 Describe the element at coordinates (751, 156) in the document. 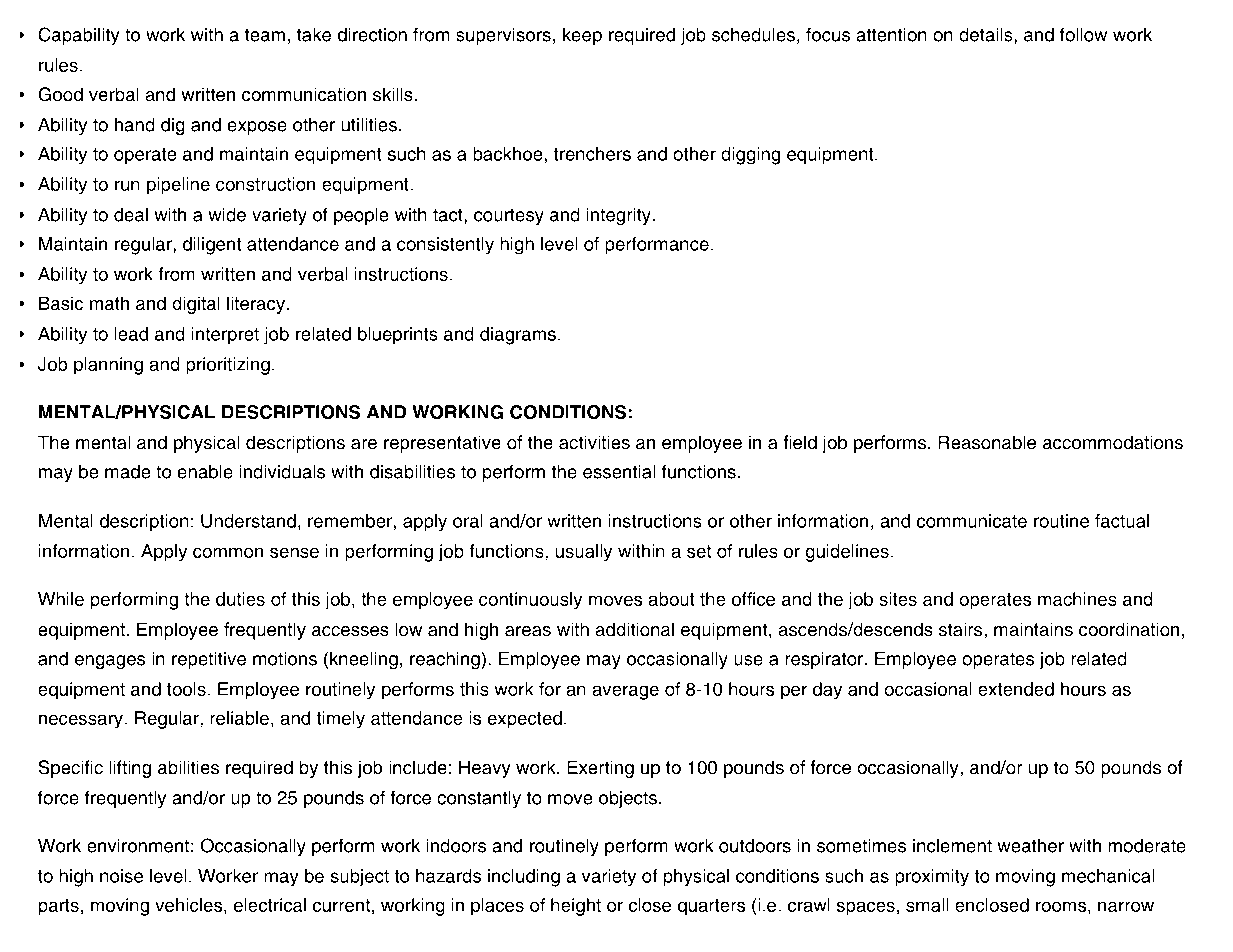

I see `digging` at that location.
